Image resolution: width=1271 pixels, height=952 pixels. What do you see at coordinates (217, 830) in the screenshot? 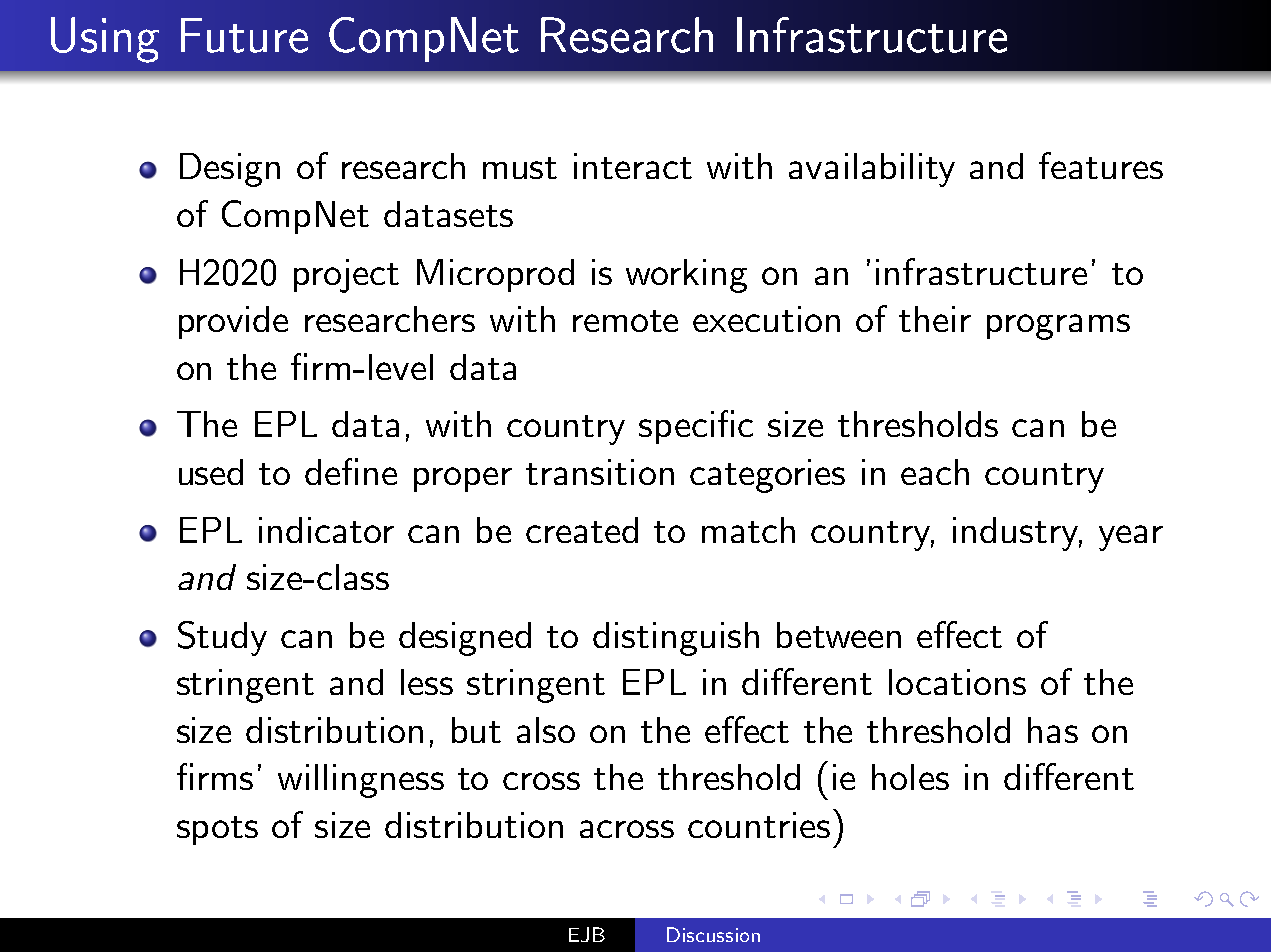
I see `spots` at bounding box center [217, 830].
